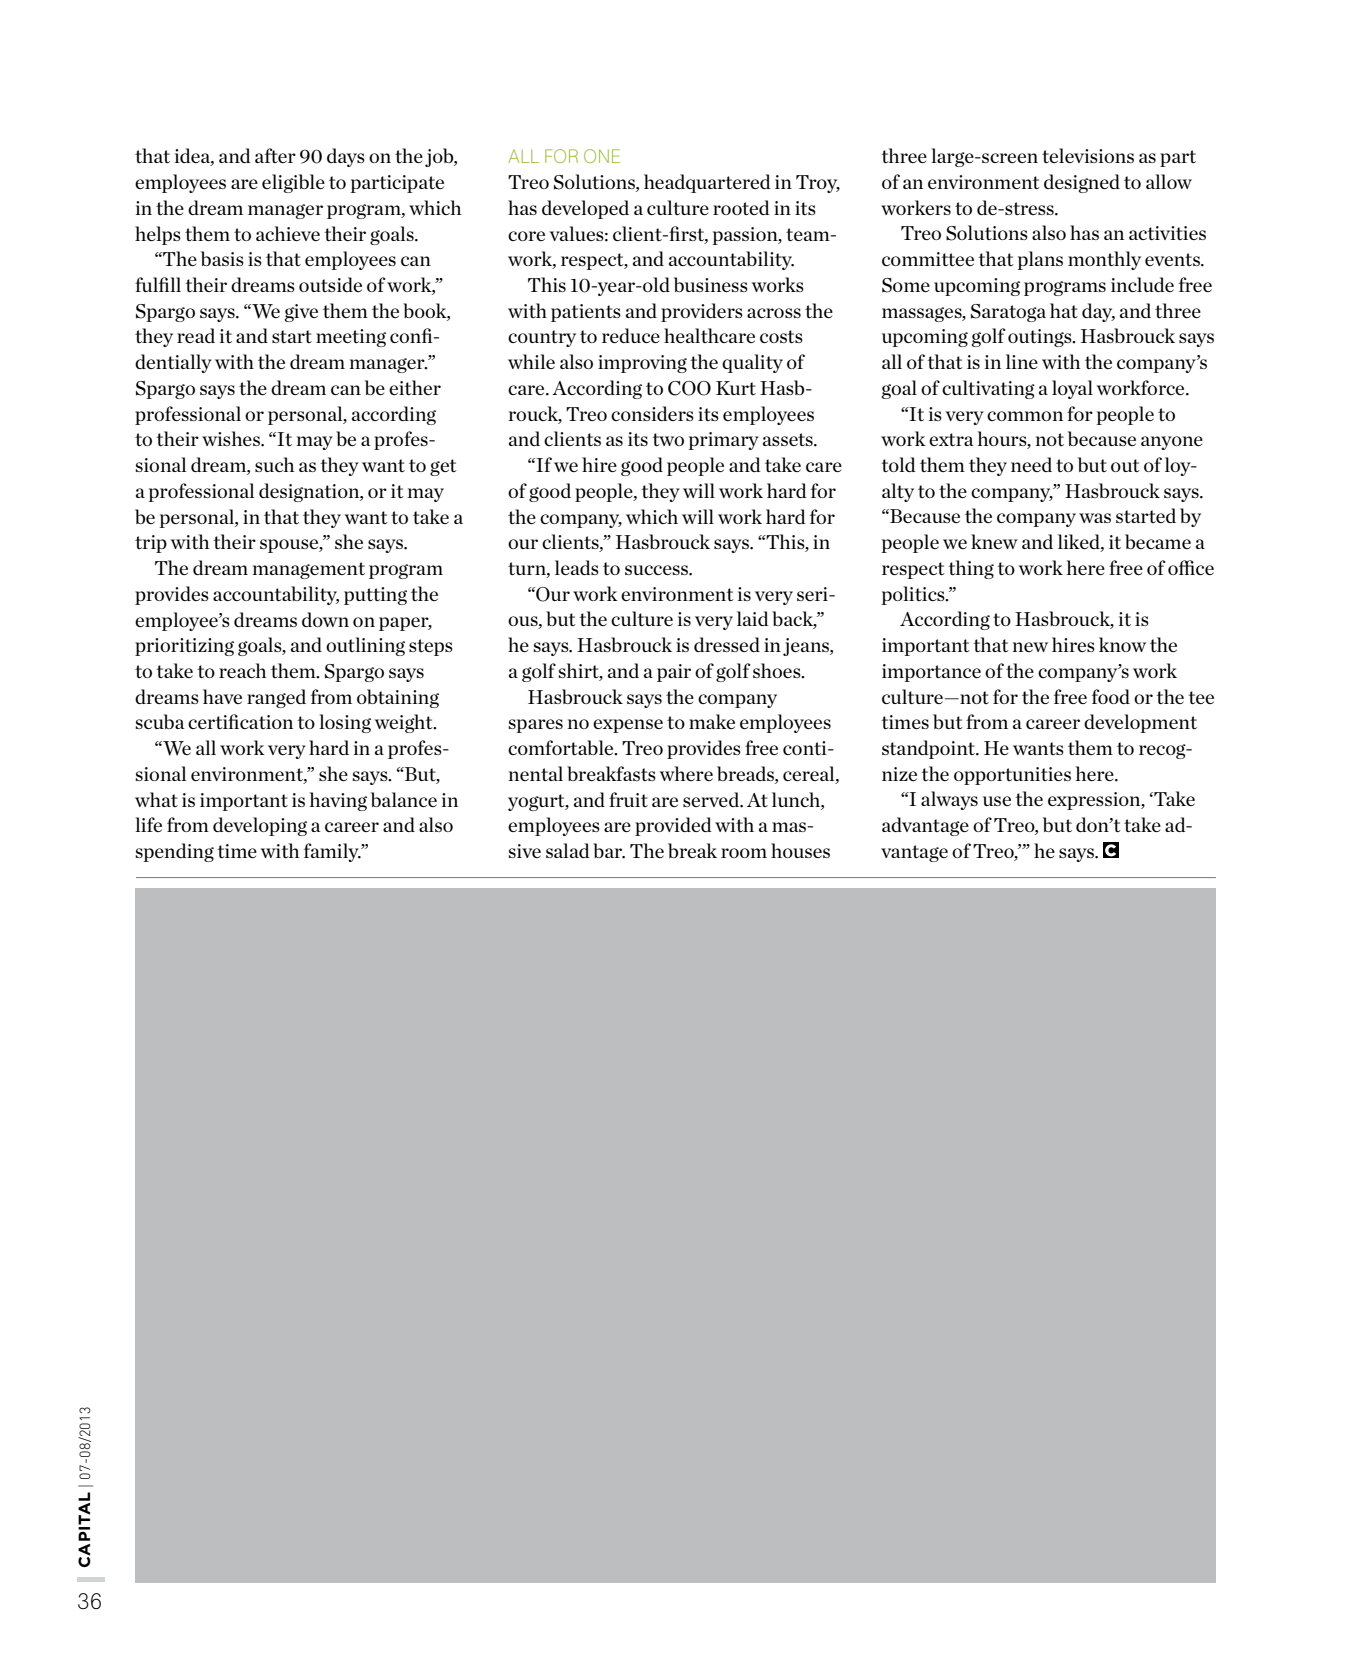 The width and height of the page is (1351, 1679). What do you see at coordinates (351, 338) in the page?
I see `meeting` at bounding box center [351, 338].
